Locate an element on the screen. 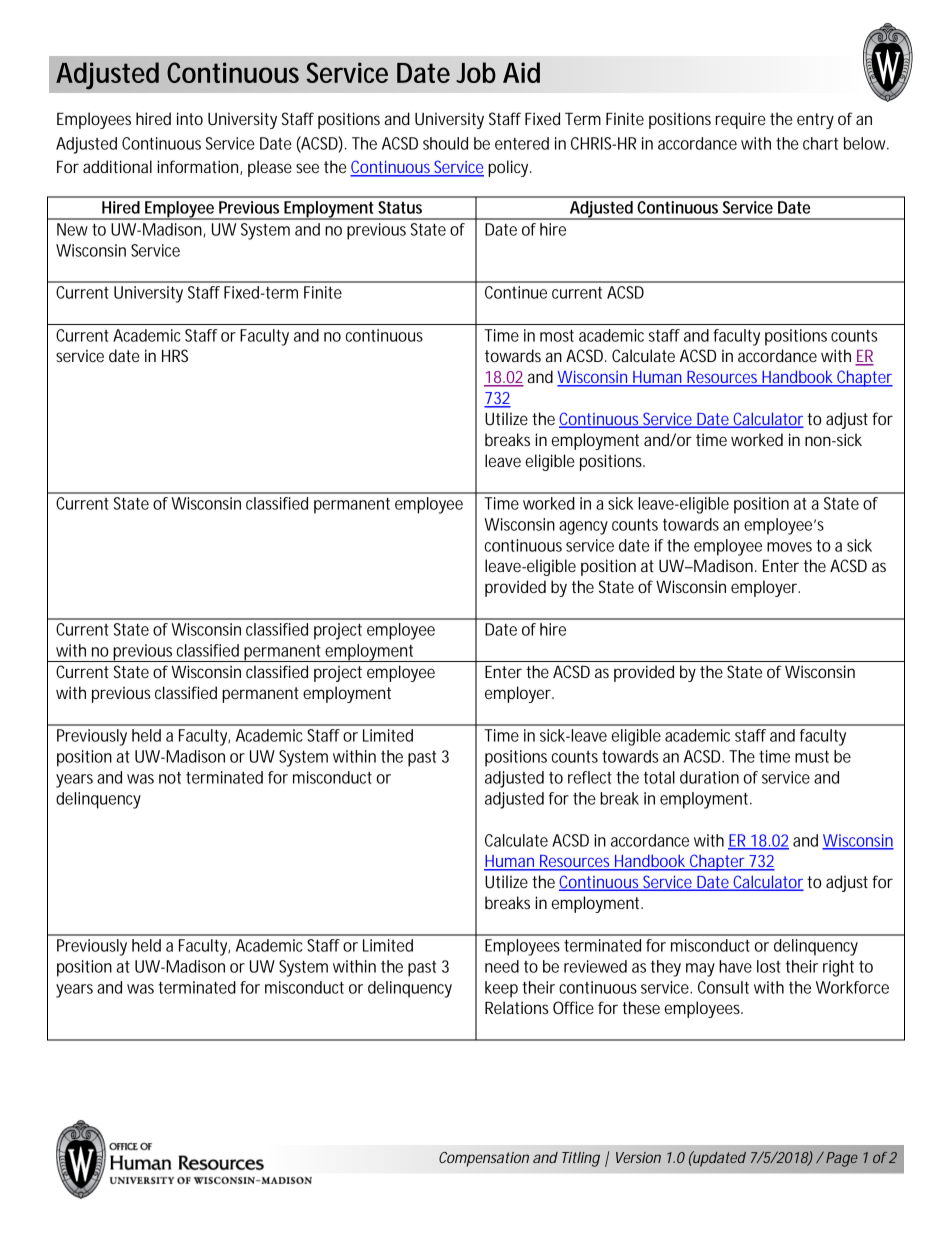  agency is located at coordinates (583, 528).
